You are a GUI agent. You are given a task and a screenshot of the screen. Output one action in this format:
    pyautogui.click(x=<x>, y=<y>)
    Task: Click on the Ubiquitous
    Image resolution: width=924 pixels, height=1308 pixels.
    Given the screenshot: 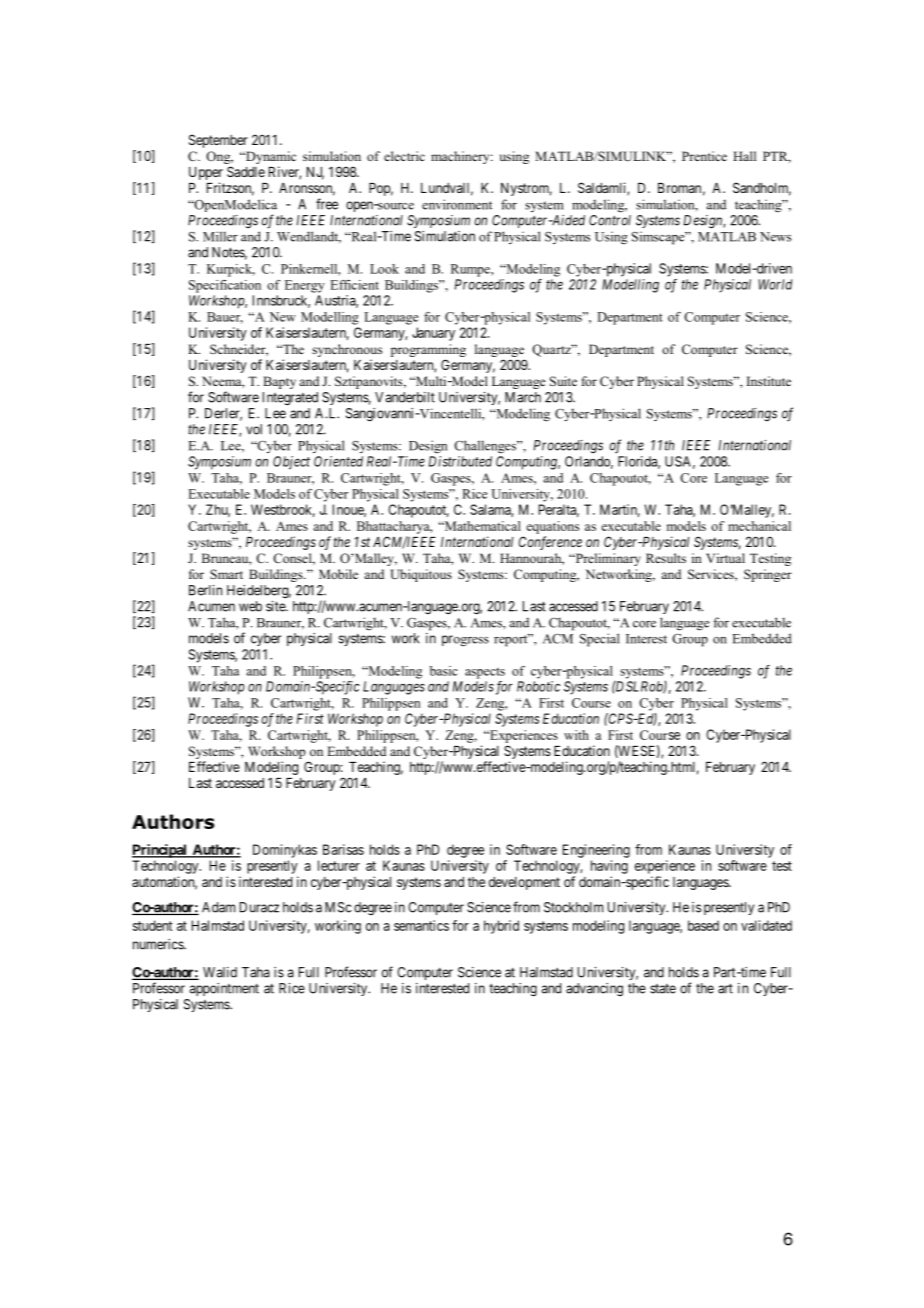 What is the action you would take?
    pyautogui.click(x=421, y=575)
